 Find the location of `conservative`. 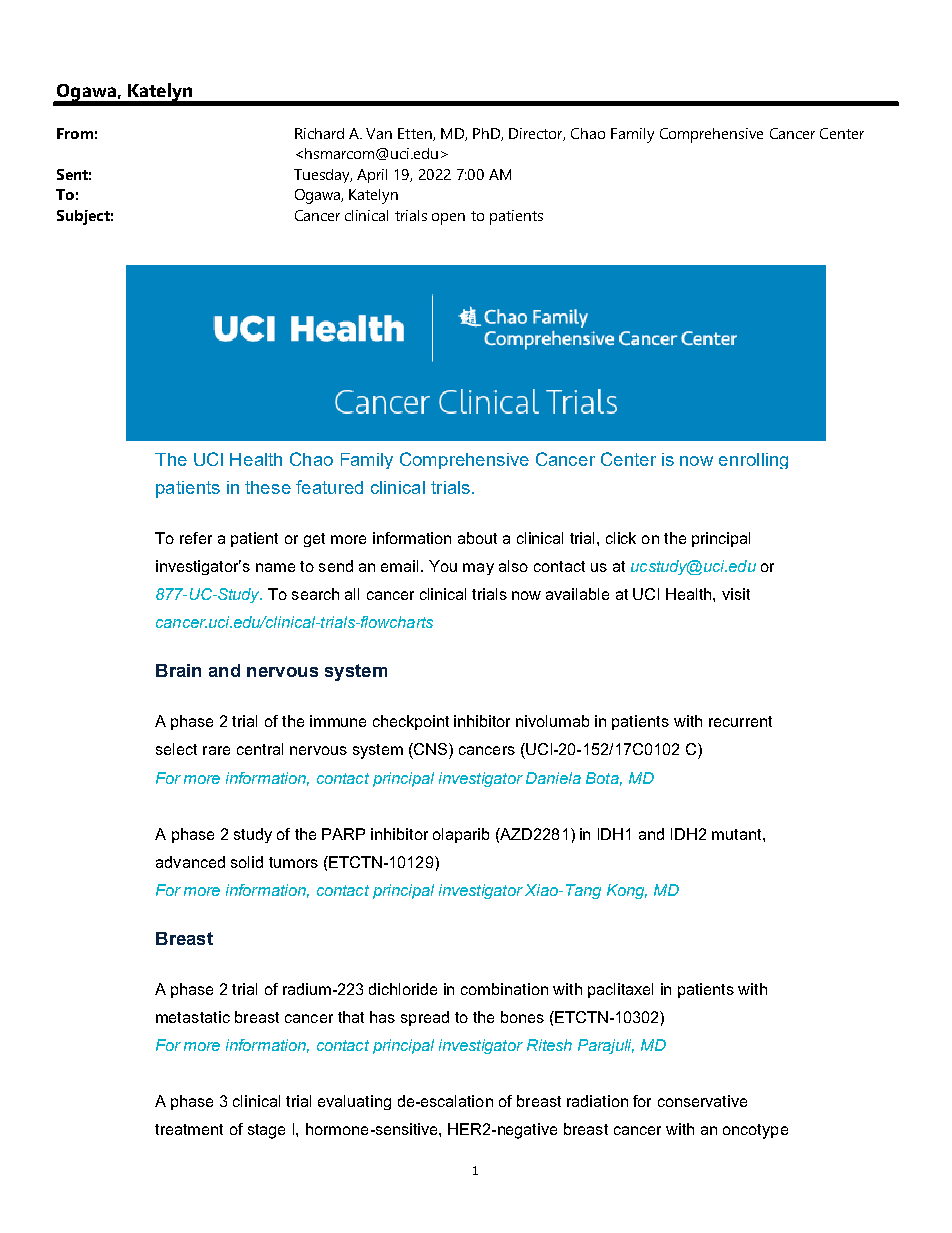

conservative is located at coordinates (702, 1101).
